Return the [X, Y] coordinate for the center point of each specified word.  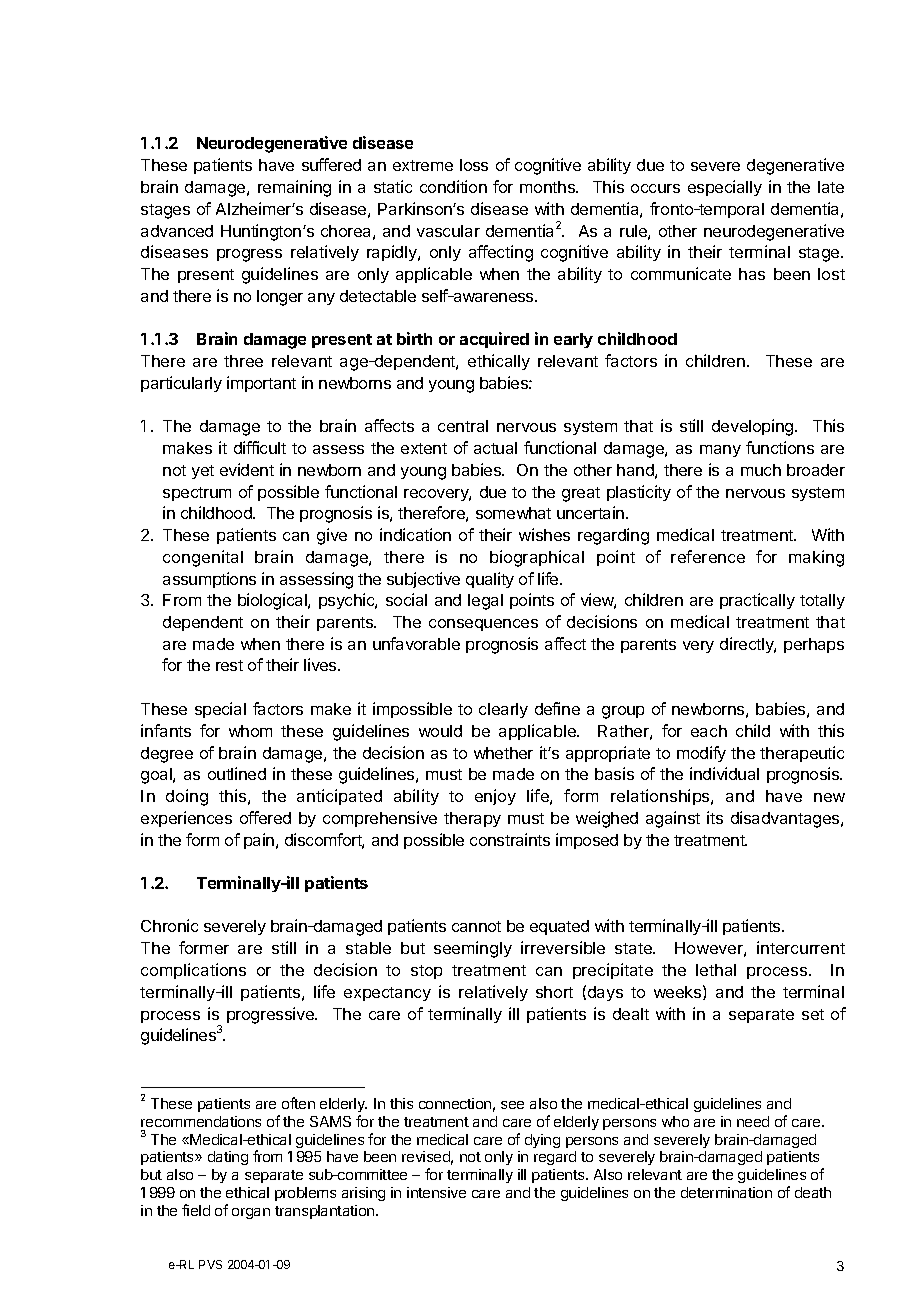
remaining [294, 188]
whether [503, 753]
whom [250, 731]
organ [251, 1213]
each [709, 731]
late [831, 187]
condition [453, 186]
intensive [436, 1192]
